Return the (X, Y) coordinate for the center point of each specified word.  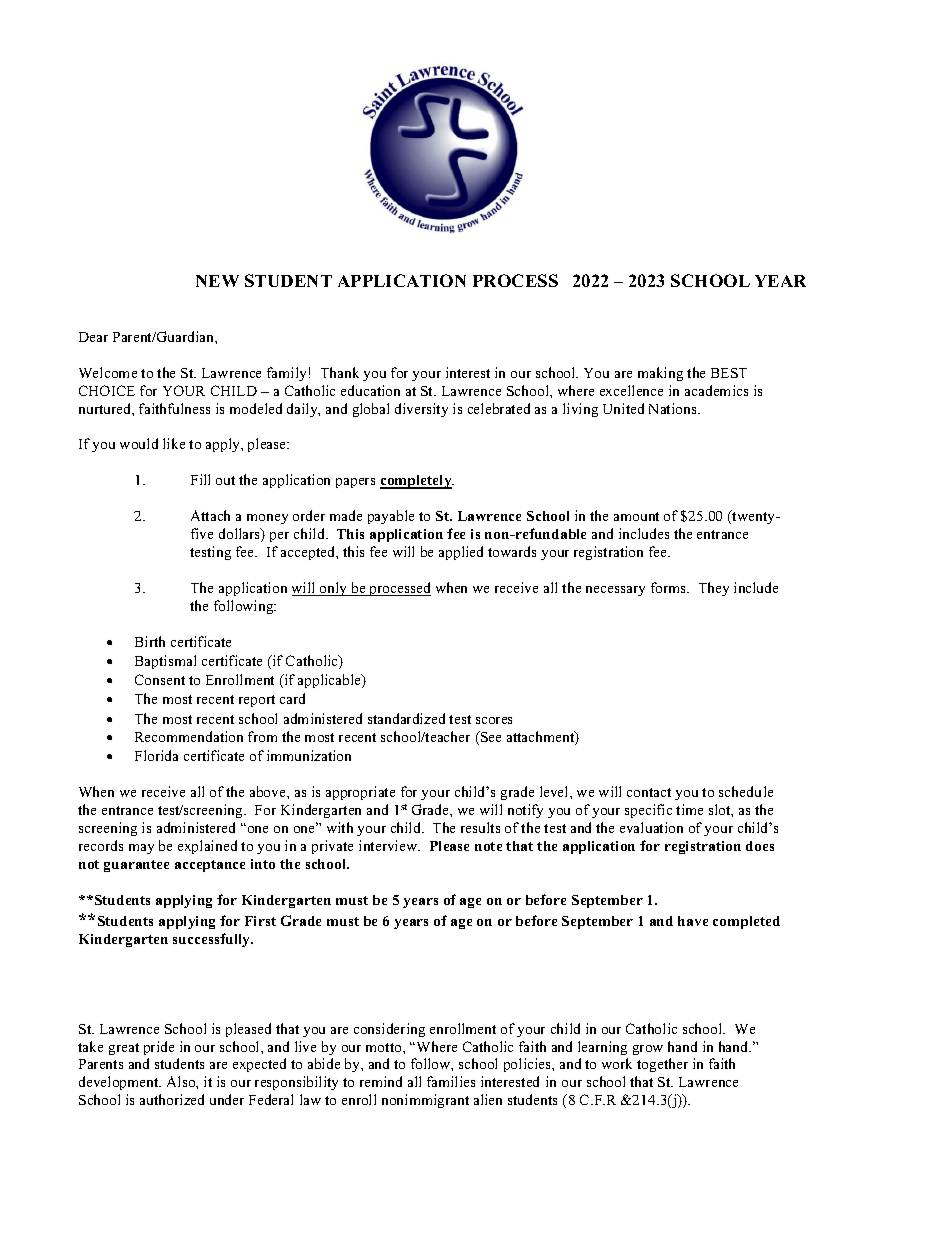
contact (649, 792)
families (451, 1081)
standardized (406, 718)
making (660, 374)
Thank (340, 372)
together (662, 1065)
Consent (160, 679)
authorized (172, 1099)
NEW (217, 281)
